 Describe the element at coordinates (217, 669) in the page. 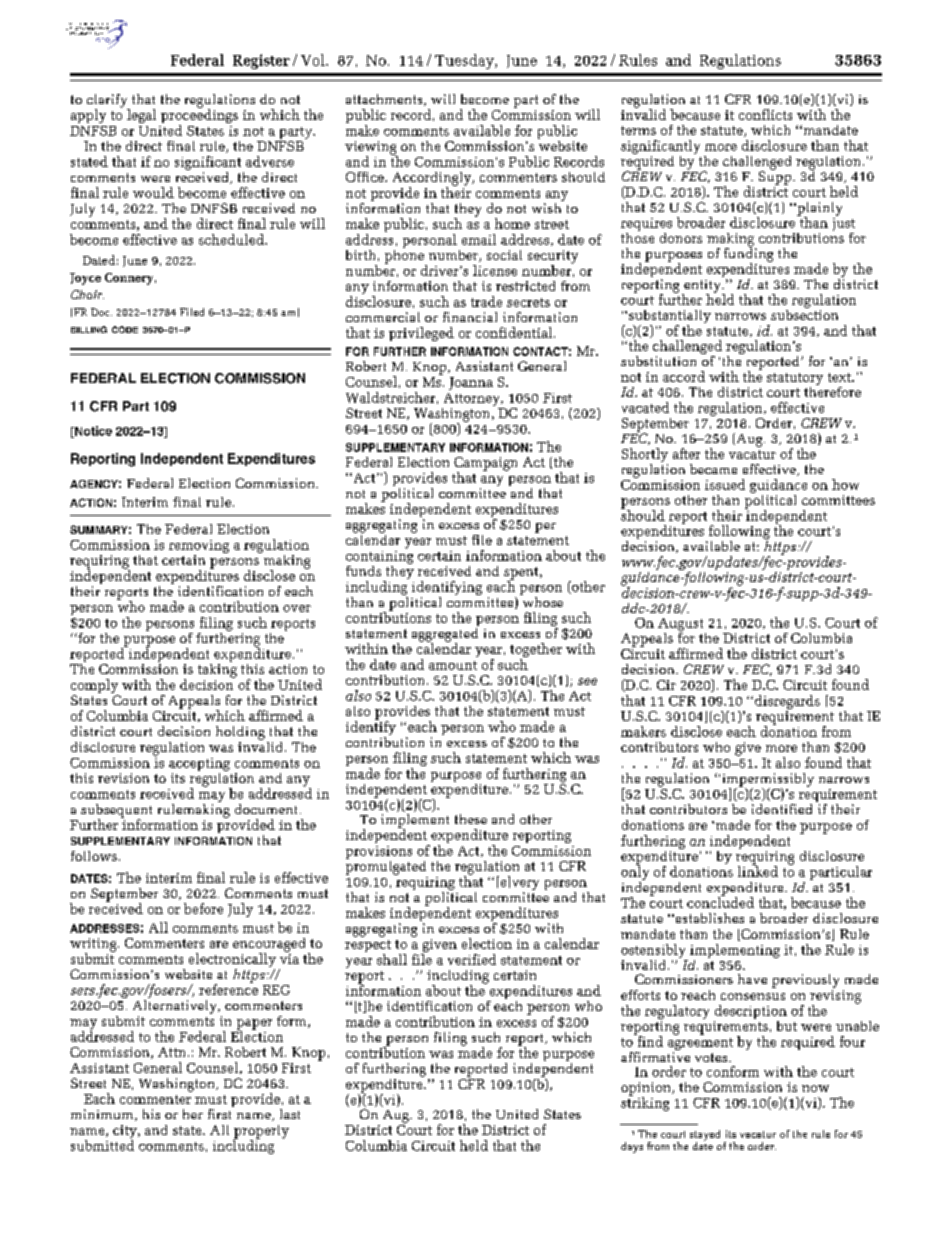

I see `taking` at that location.
